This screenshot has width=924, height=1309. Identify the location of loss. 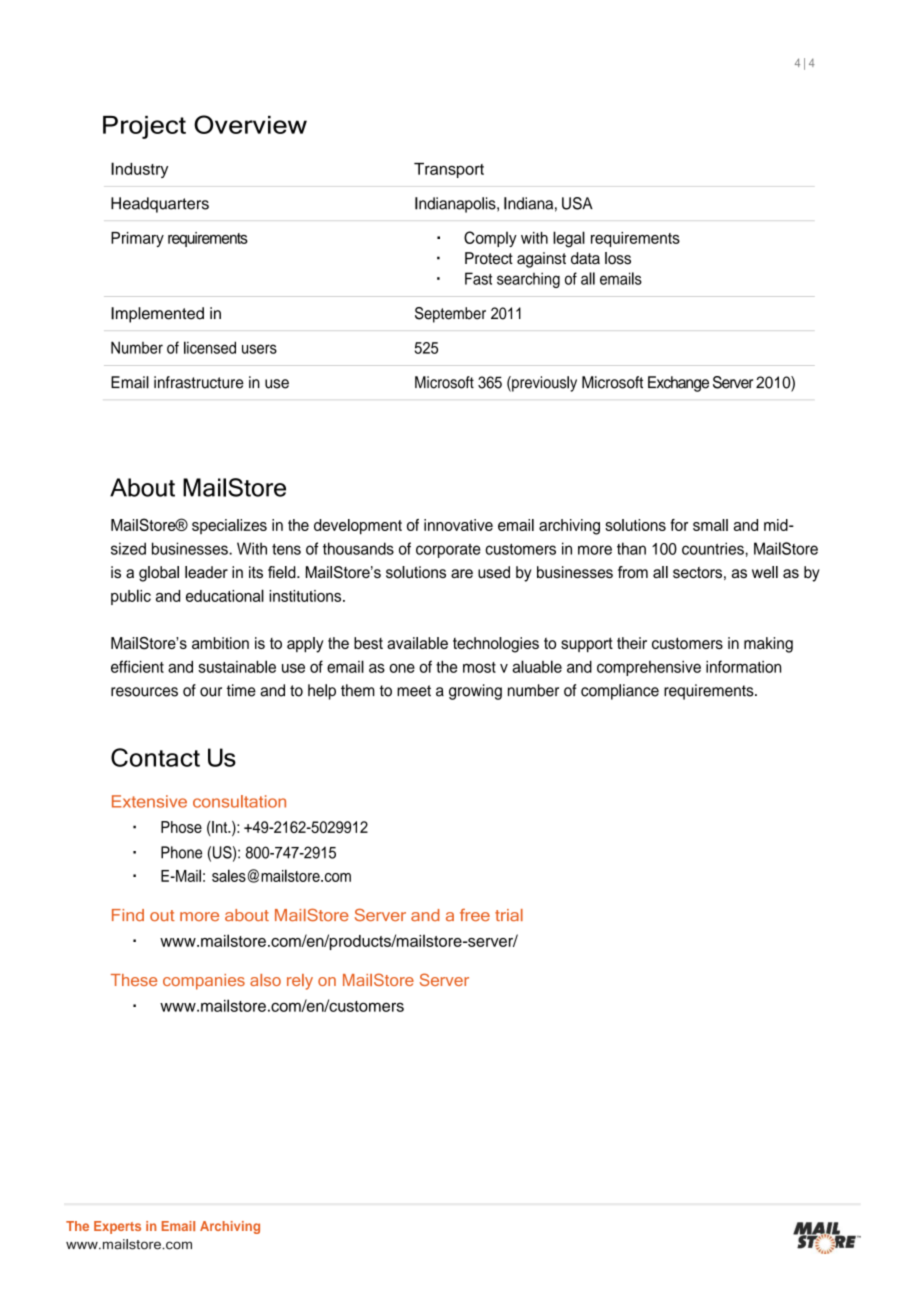
(618, 258).
